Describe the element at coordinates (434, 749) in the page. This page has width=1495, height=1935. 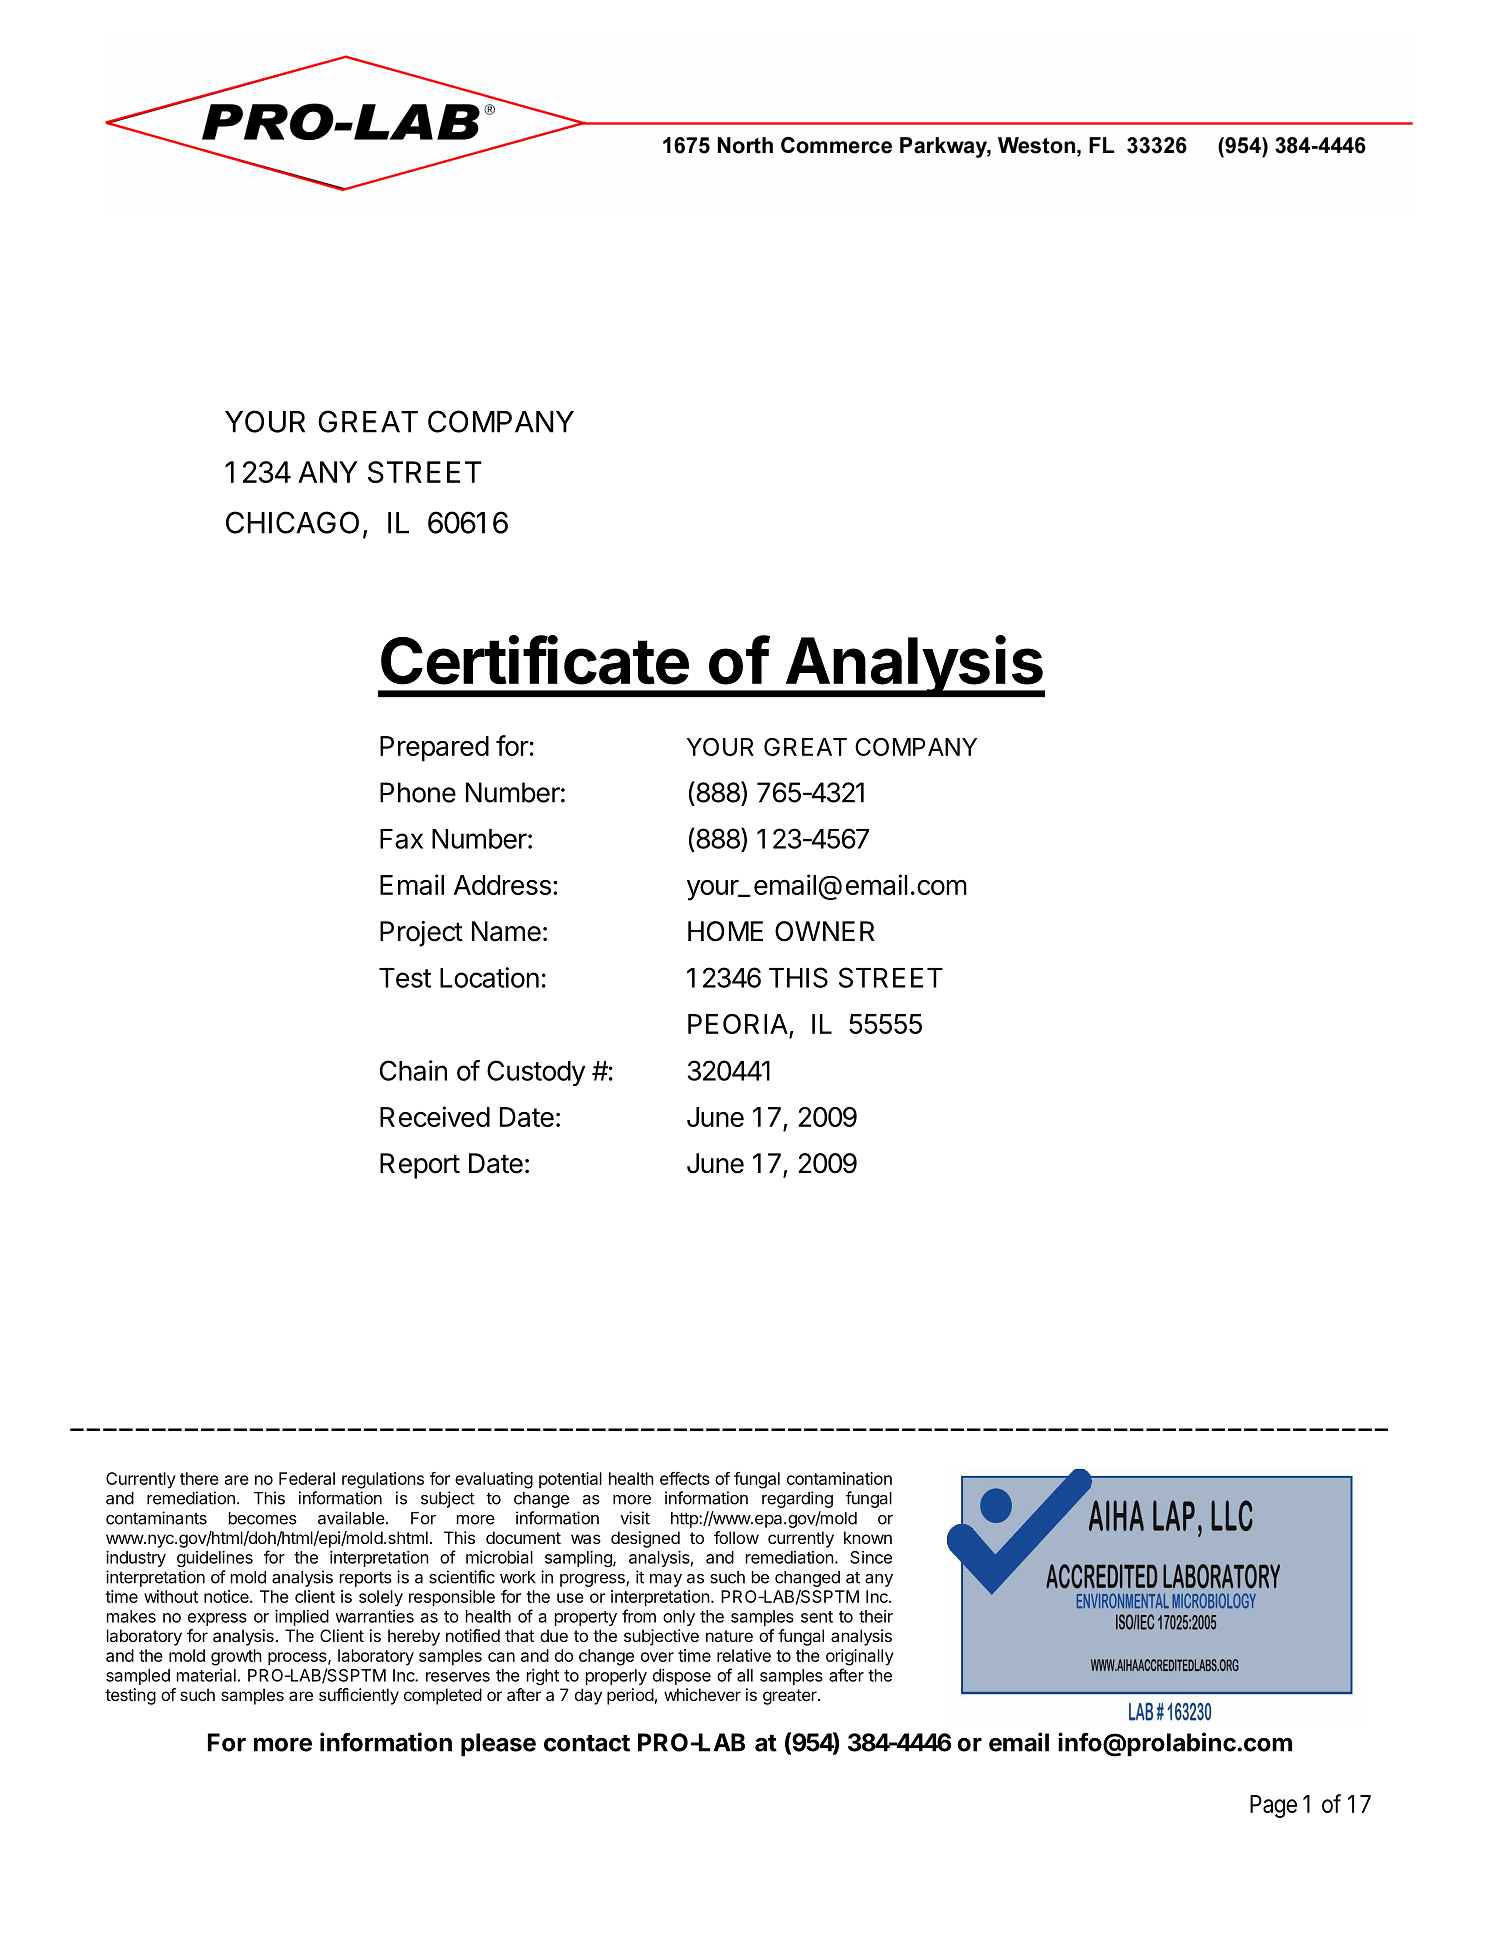
I see `Prepared` at that location.
